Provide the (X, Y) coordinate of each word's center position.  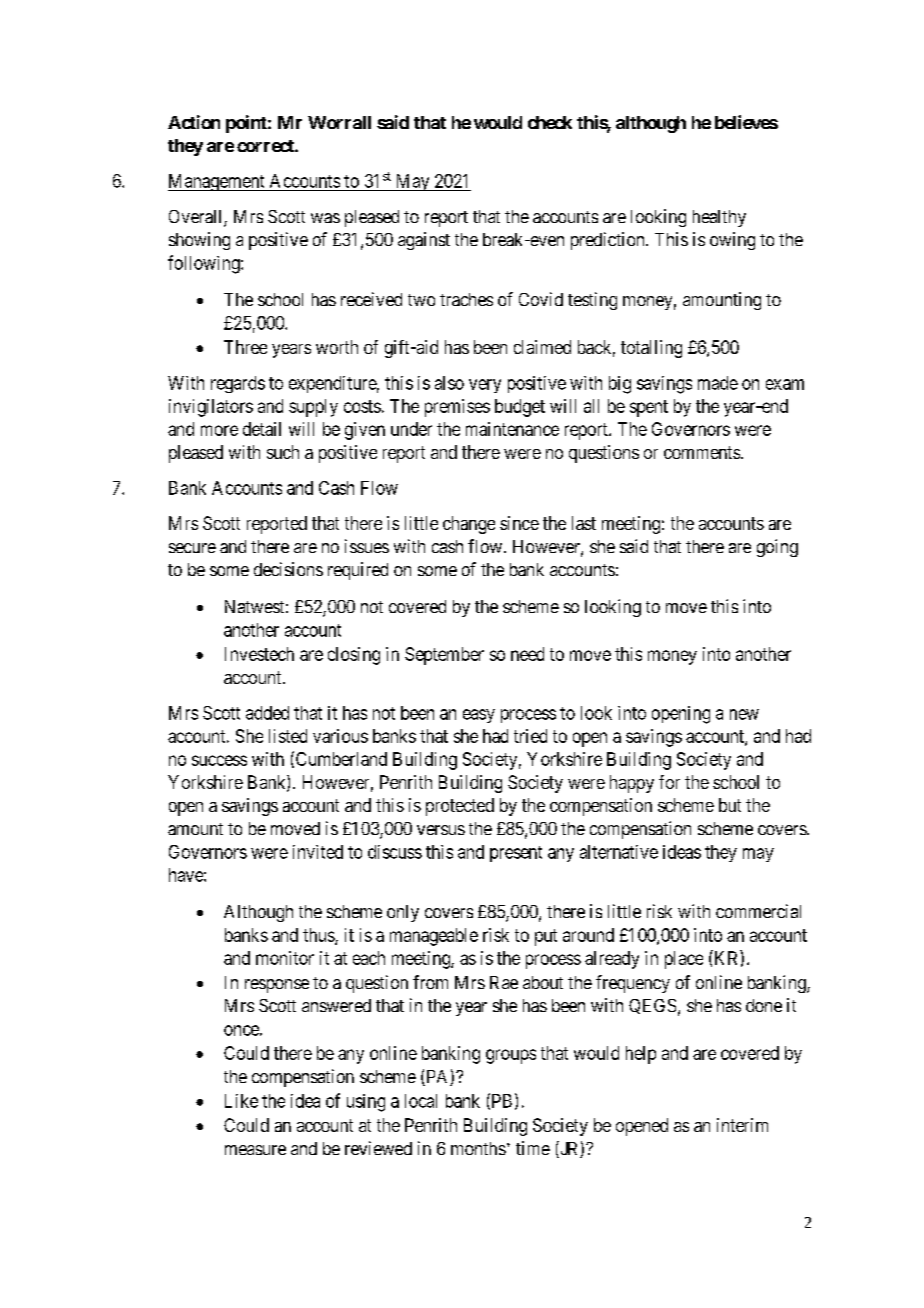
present (516, 854)
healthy (719, 218)
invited (318, 852)
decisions (288, 569)
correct (266, 146)
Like (241, 1101)
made (718, 383)
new (744, 714)
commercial (758, 911)
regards (238, 384)
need (527, 654)
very (485, 386)
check (550, 122)
